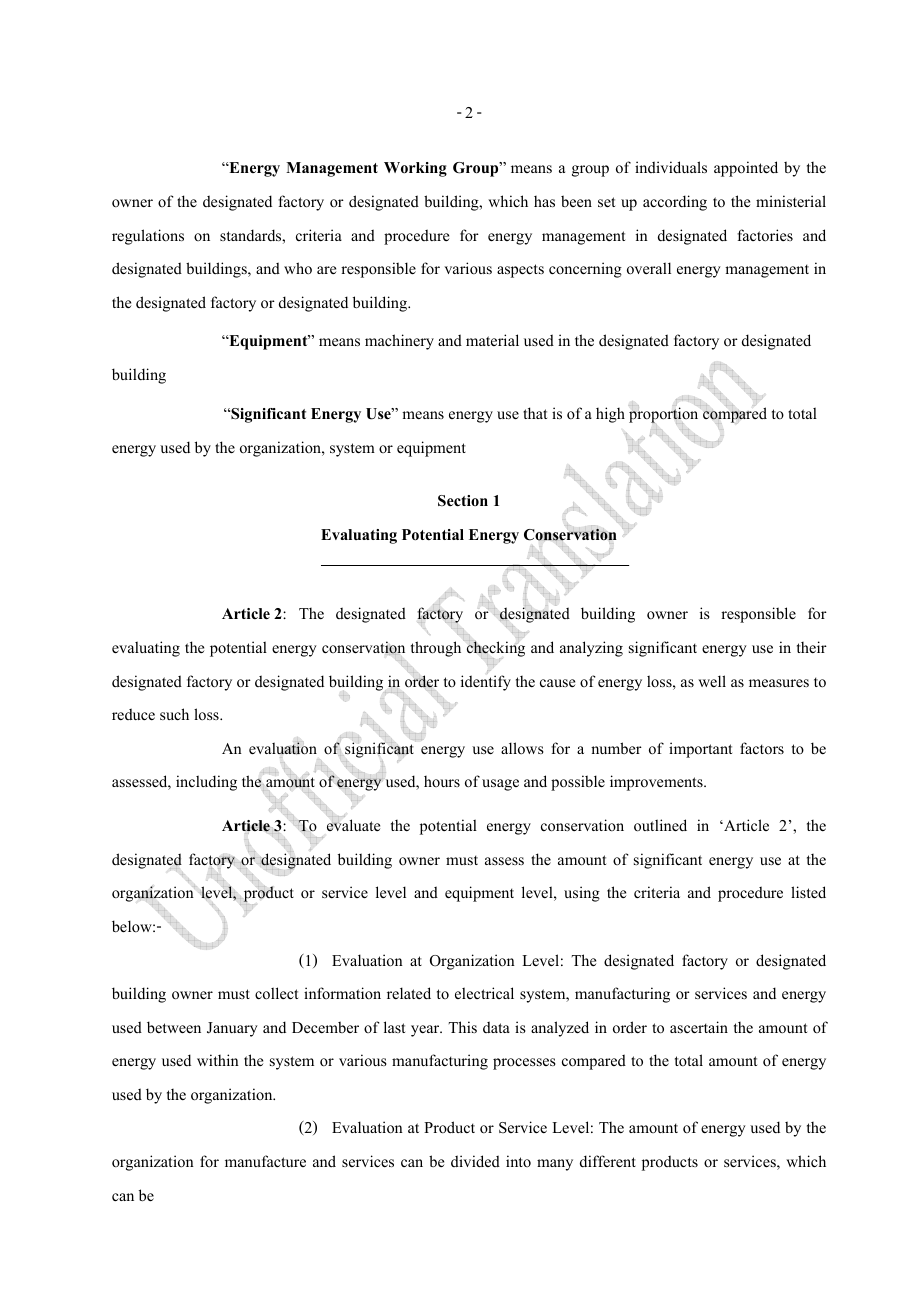  I want to click on that, so click(535, 413).
